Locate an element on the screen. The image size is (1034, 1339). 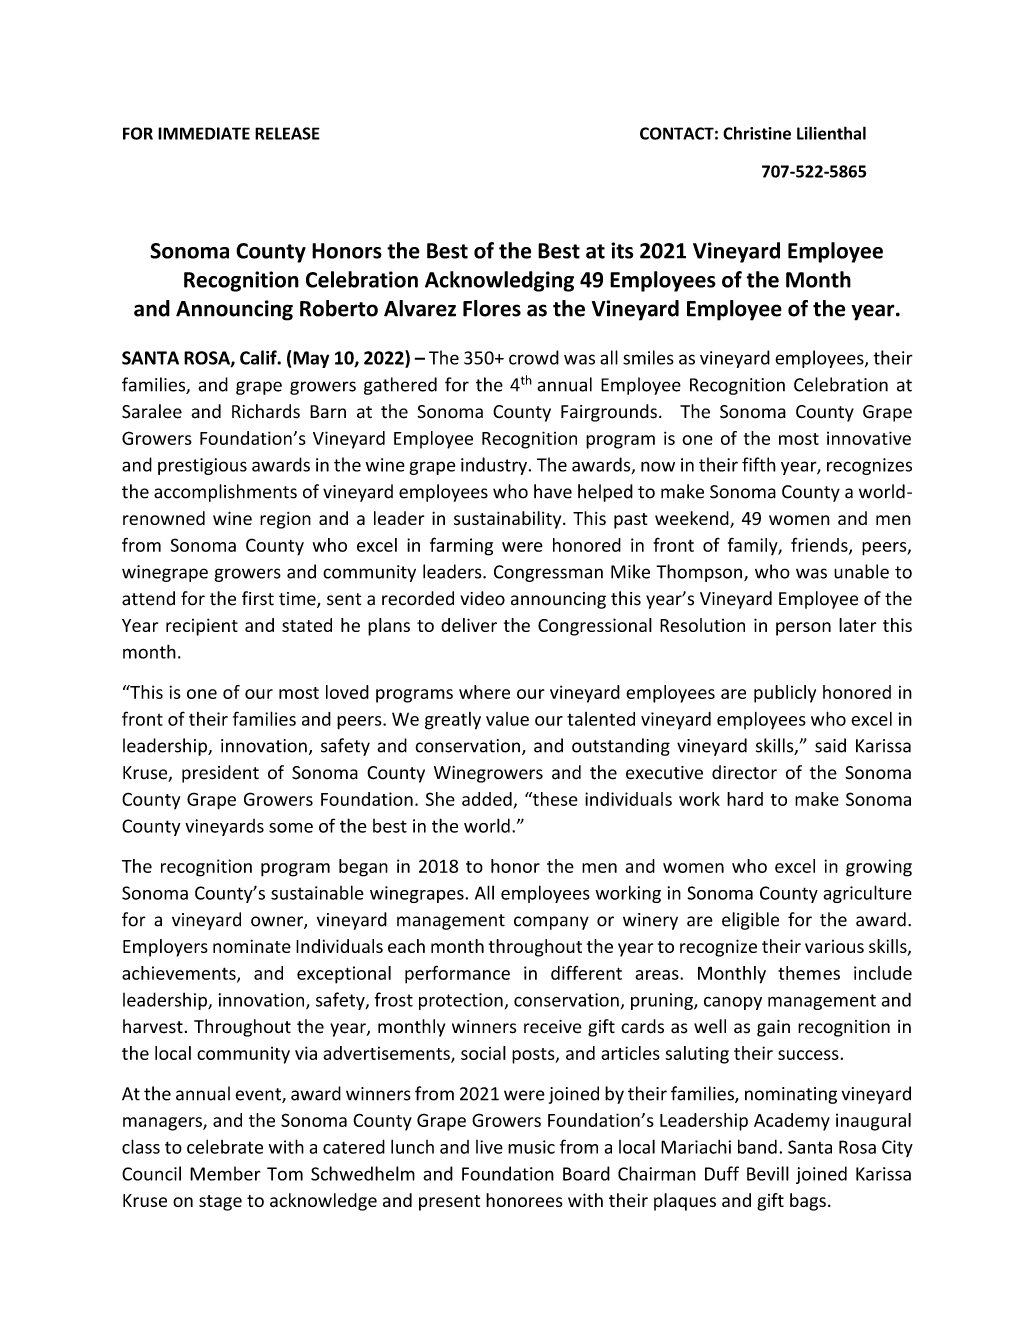
Christine is located at coordinates (757, 133).
